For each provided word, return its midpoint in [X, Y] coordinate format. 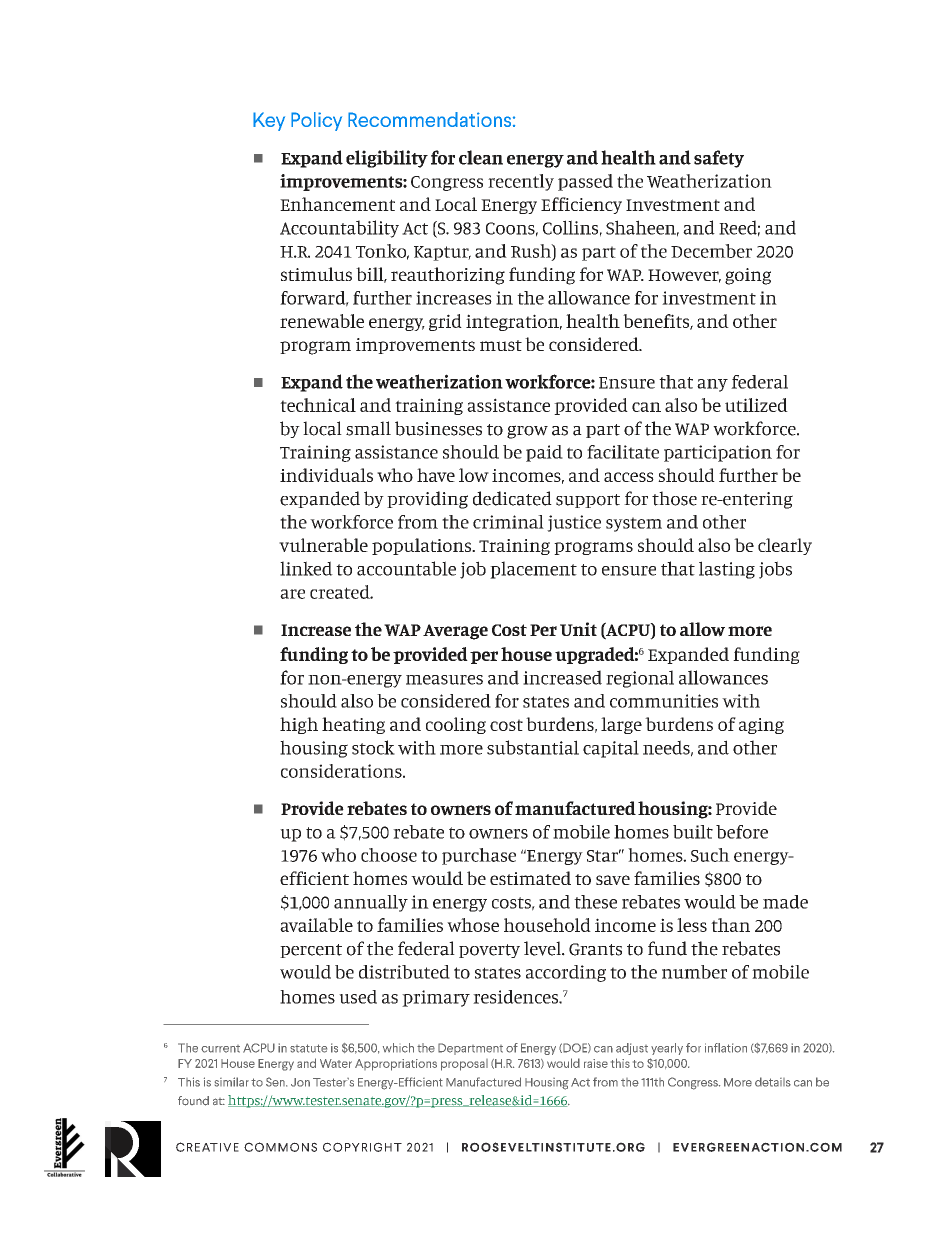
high [299, 725]
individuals [326, 475]
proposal [464, 1065]
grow [527, 432]
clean [481, 157]
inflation [726, 1048]
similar [232, 1082]
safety [719, 159]
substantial [533, 747]
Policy [316, 121]
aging [761, 726]
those [674, 498]
